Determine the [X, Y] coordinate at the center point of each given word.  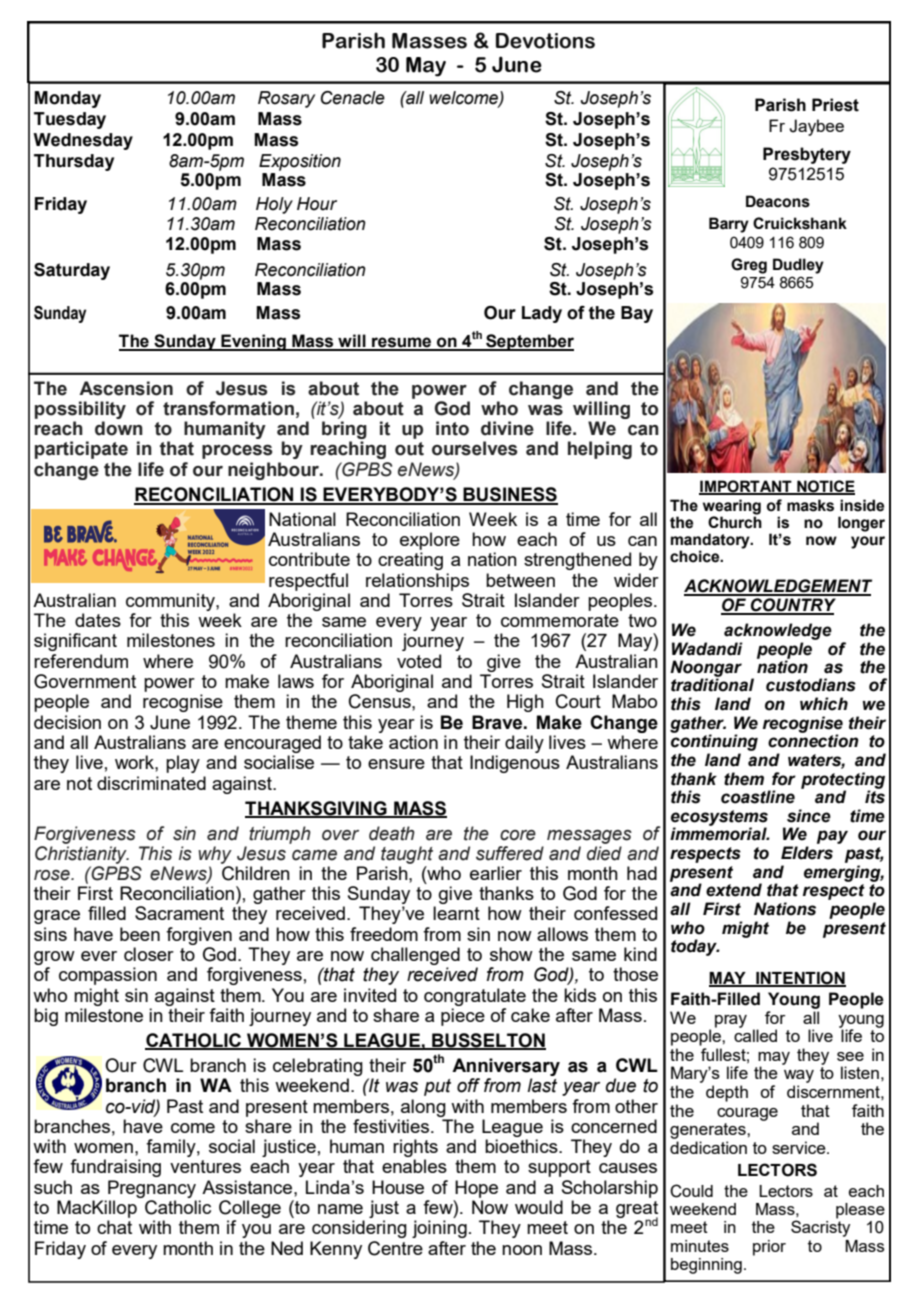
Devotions [545, 41]
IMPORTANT [746, 487]
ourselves [475, 448]
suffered [510, 853]
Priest [835, 105]
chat [114, 1227]
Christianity [82, 853]
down [119, 428]
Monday [67, 99]
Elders [807, 853]
